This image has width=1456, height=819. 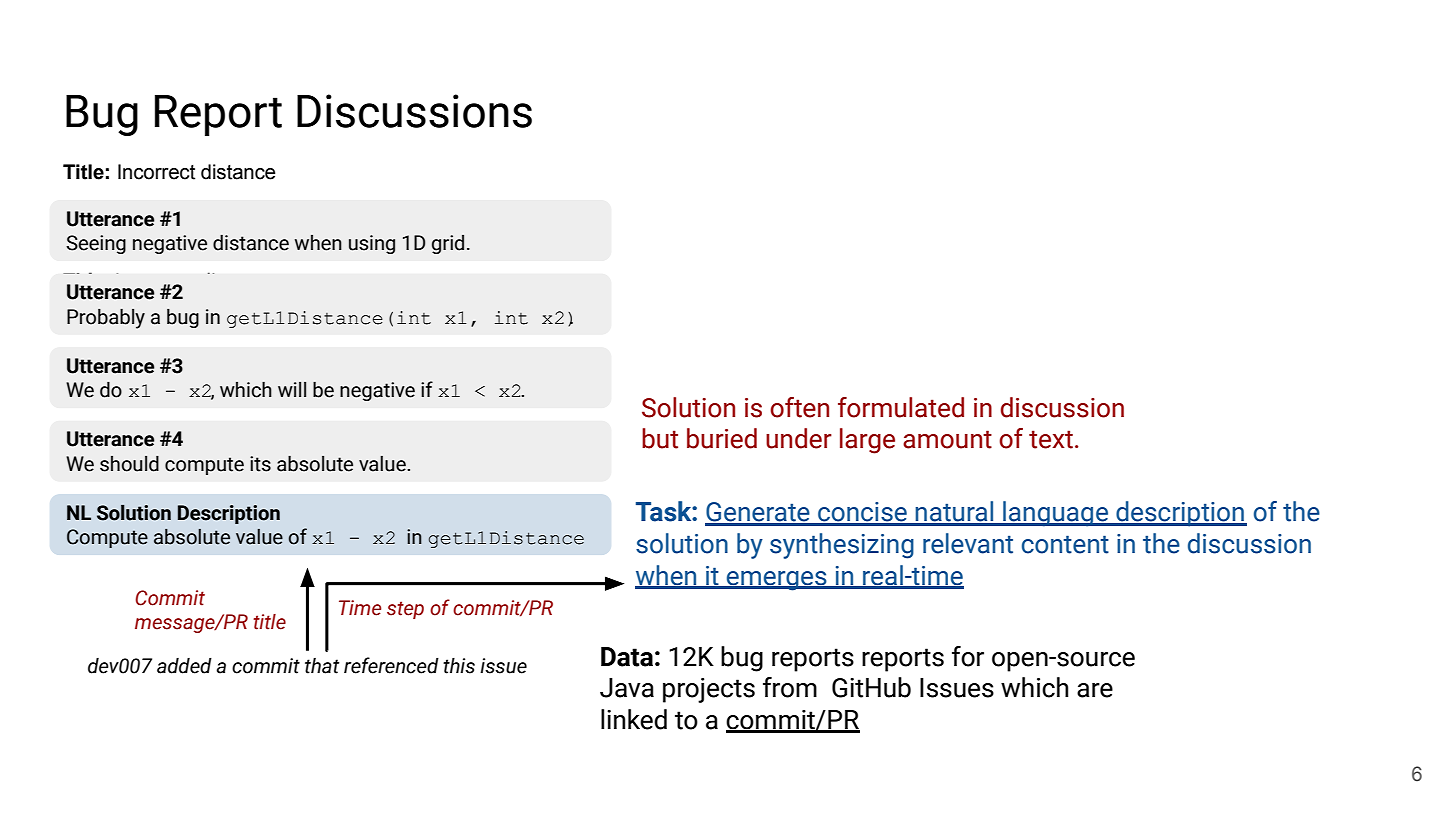 What do you see at coordinates (901, 407) in the image?
I see `formulated` at bounding box center [901, 407].
